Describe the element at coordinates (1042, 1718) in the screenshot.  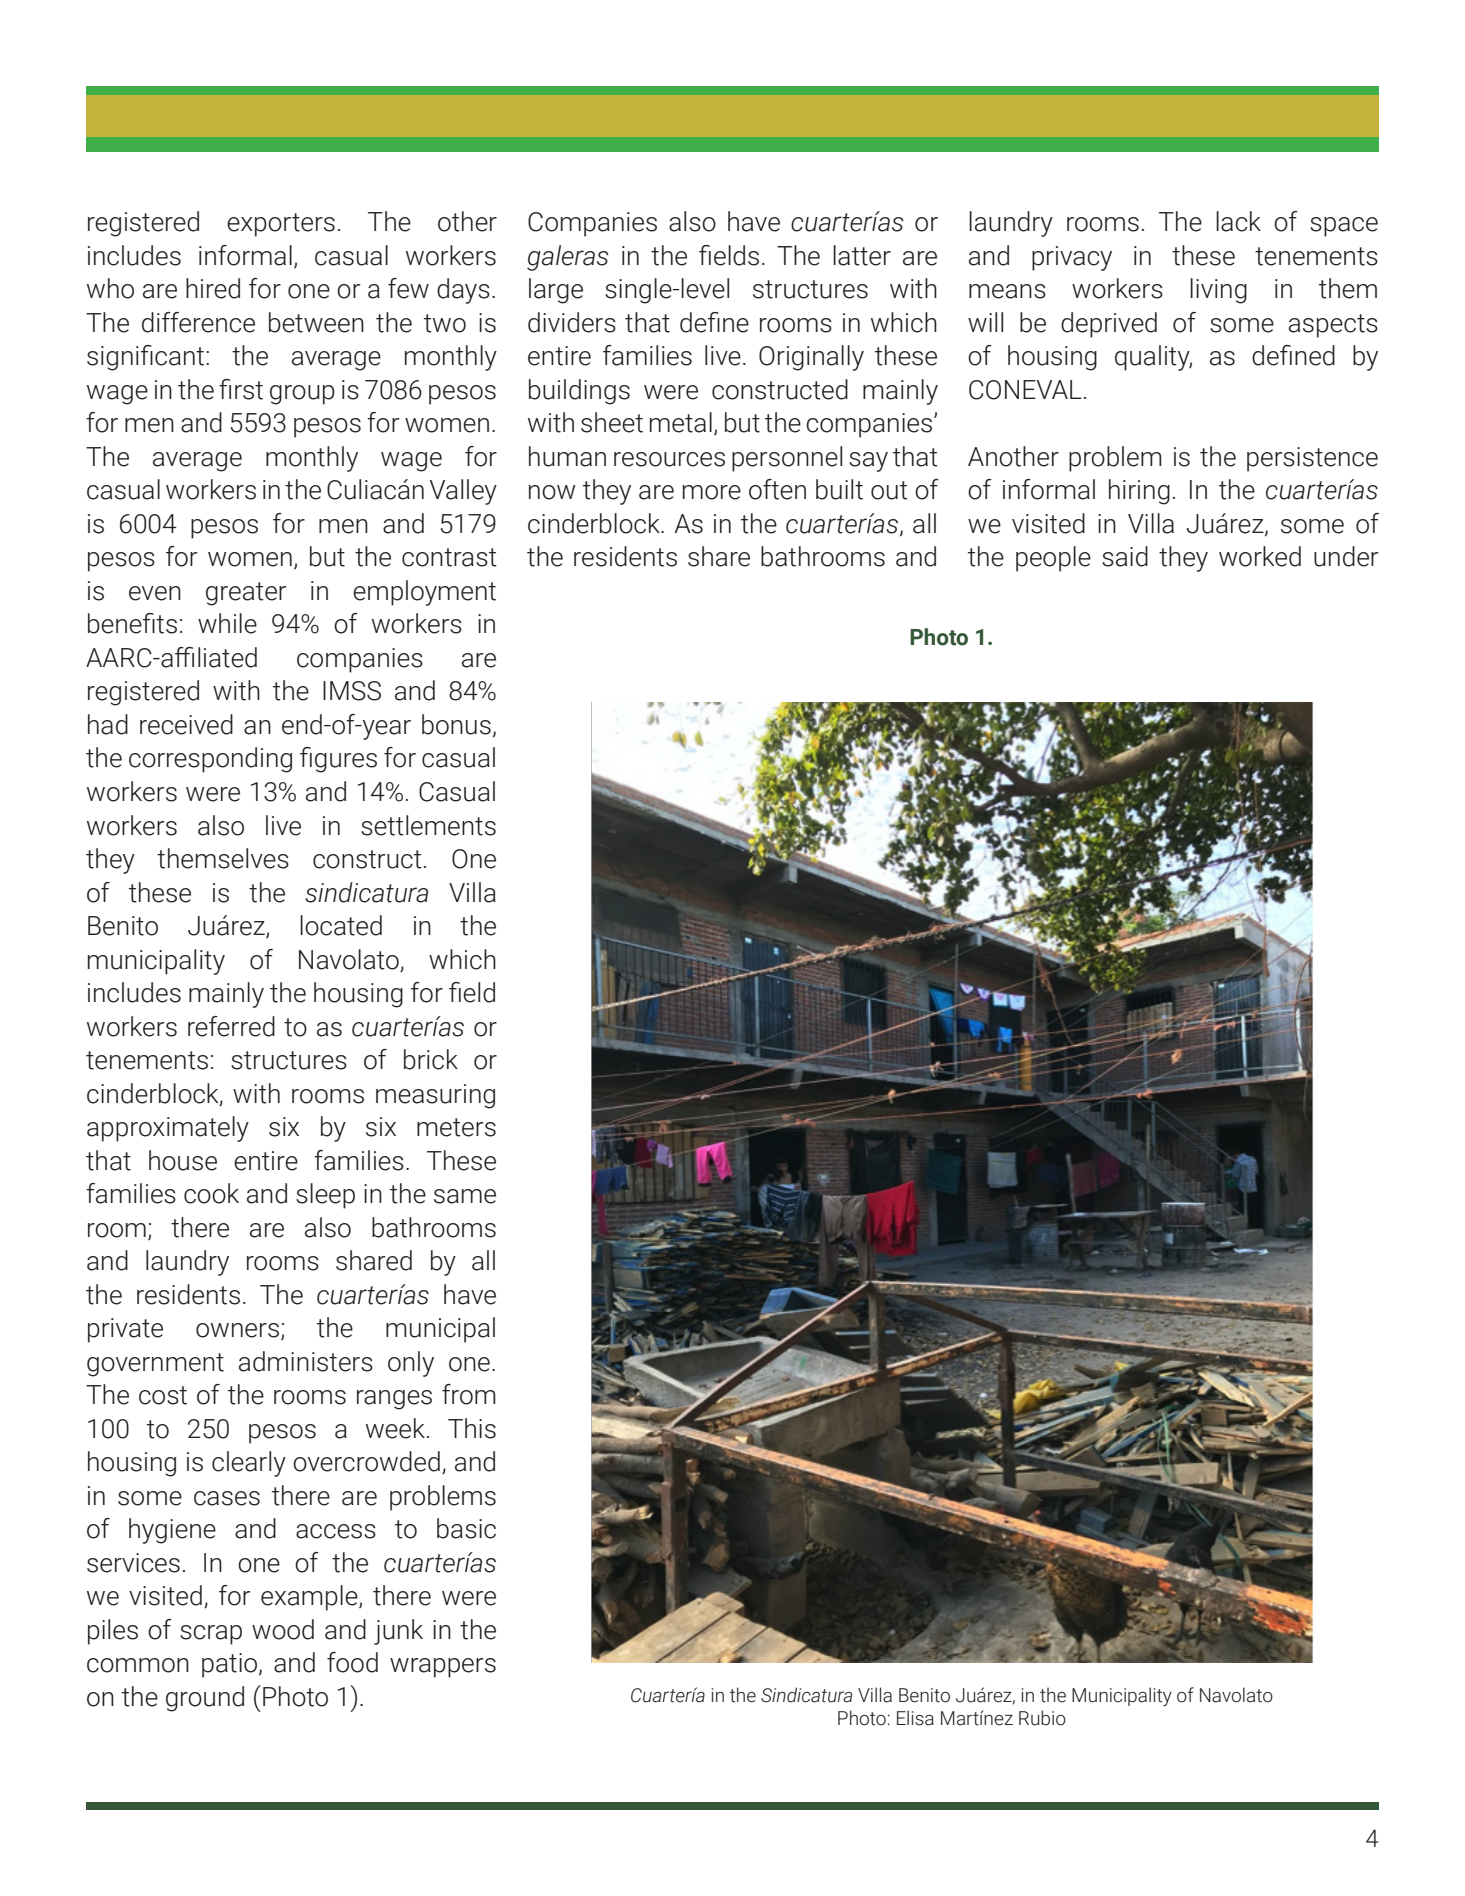
I see `Rubio` at that location.
